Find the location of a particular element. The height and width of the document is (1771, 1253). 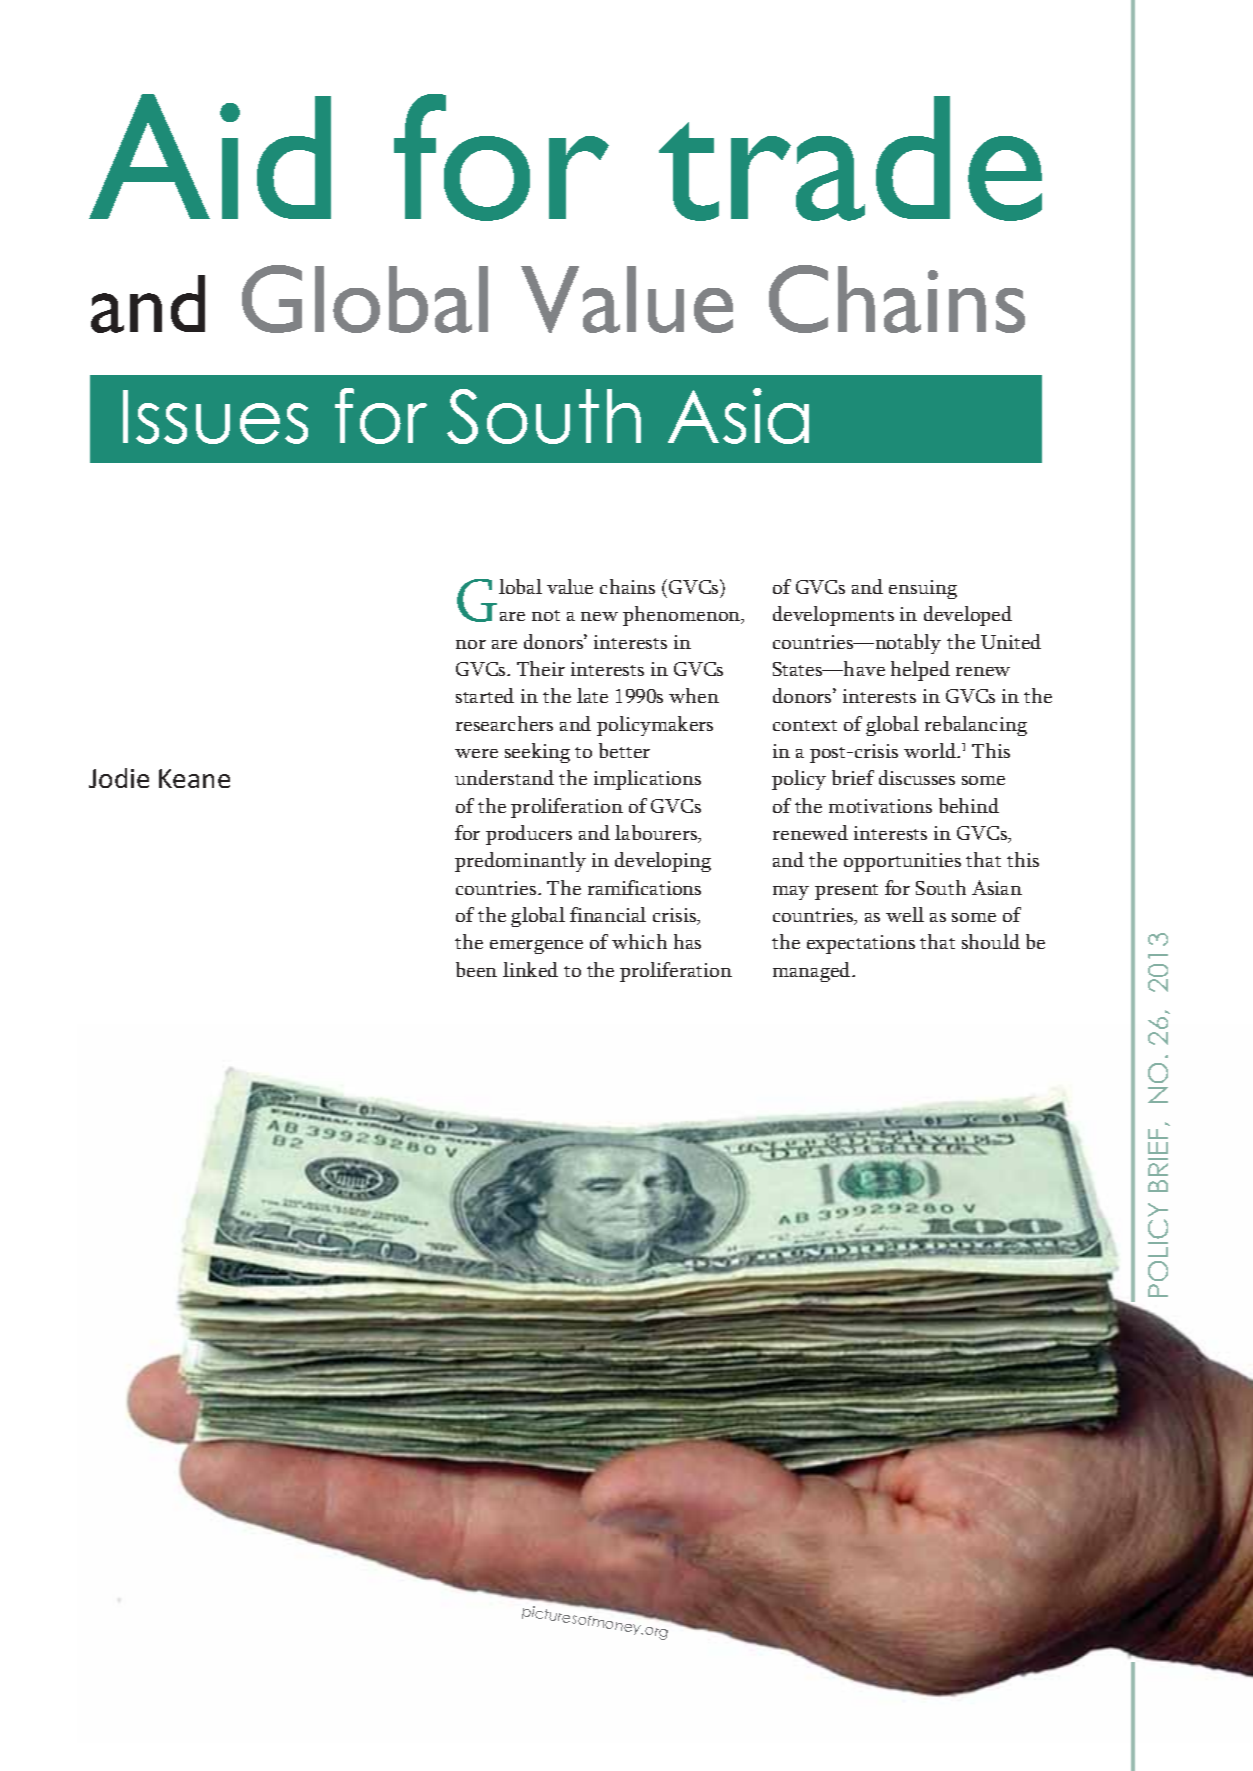

helped is located at coordinates (920, 671).
